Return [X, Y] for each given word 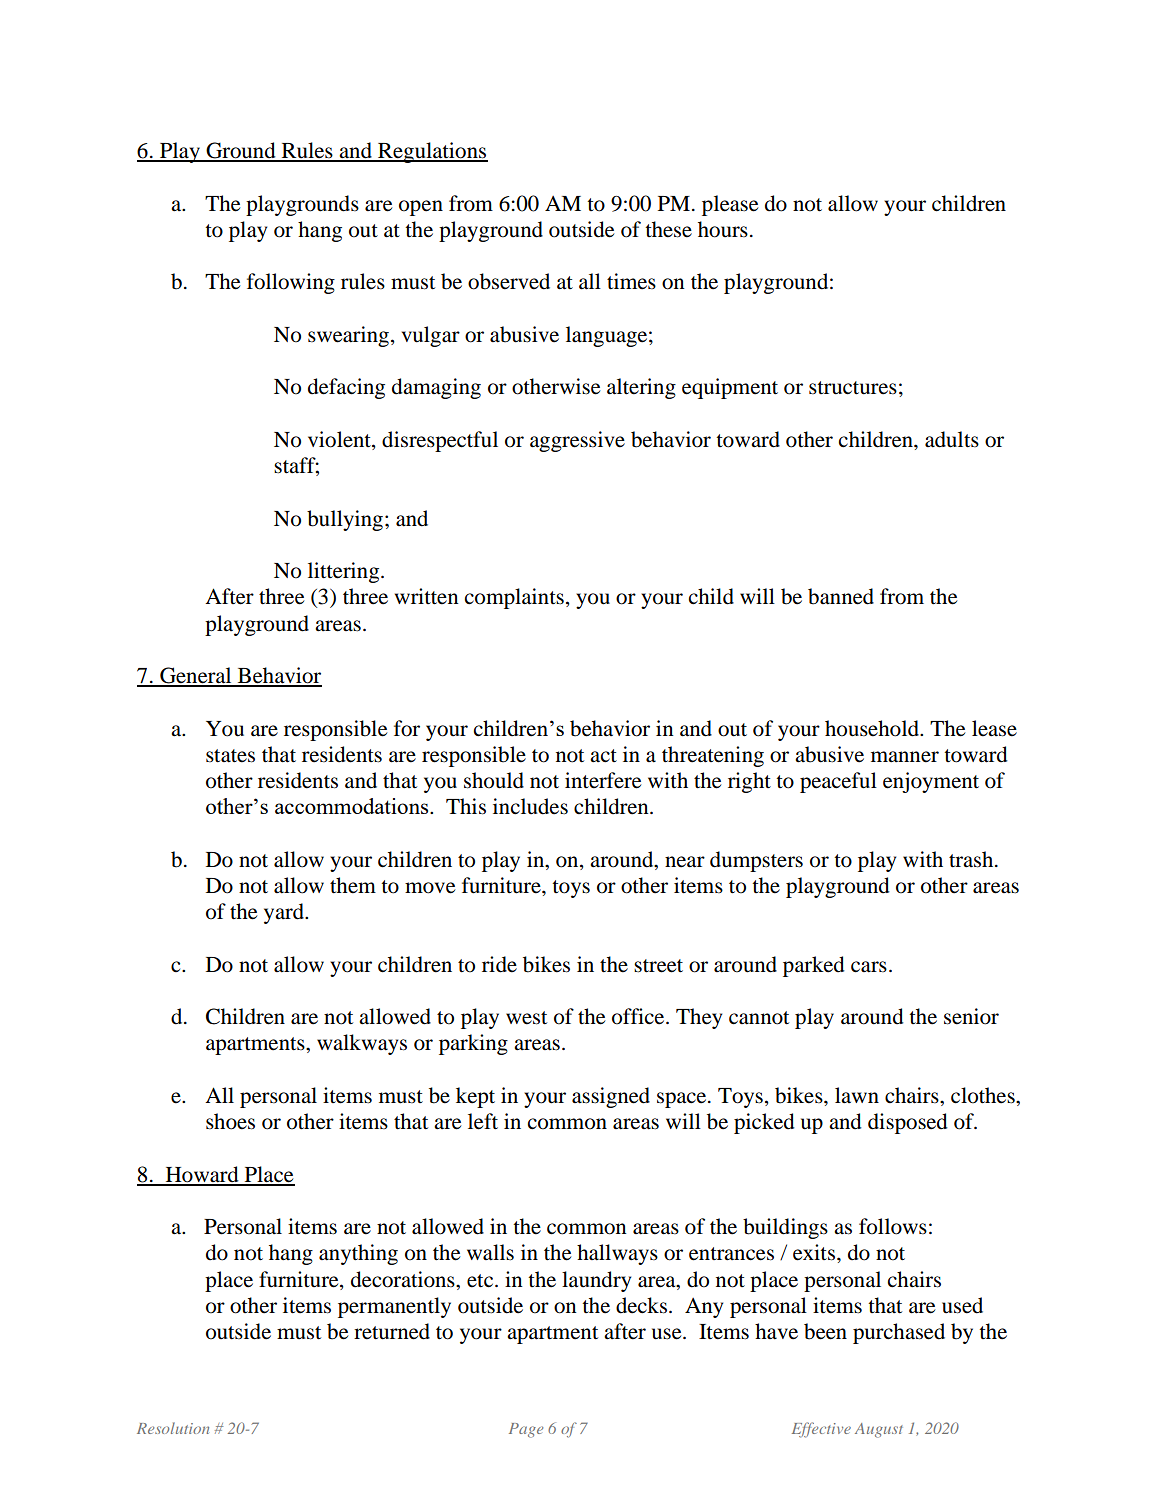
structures [853, 388]
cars [869, 967]
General [196, 676]
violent [340, 440]
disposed [908, 1123]
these [668, 229]
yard [285, 913]
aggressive [577, 441]
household [873, 728]
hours [723, 229]
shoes [230, 1121]
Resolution [173, 1428]
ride [499, 964]
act [603, 756]
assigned [611, 1097]
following [291, 283]
